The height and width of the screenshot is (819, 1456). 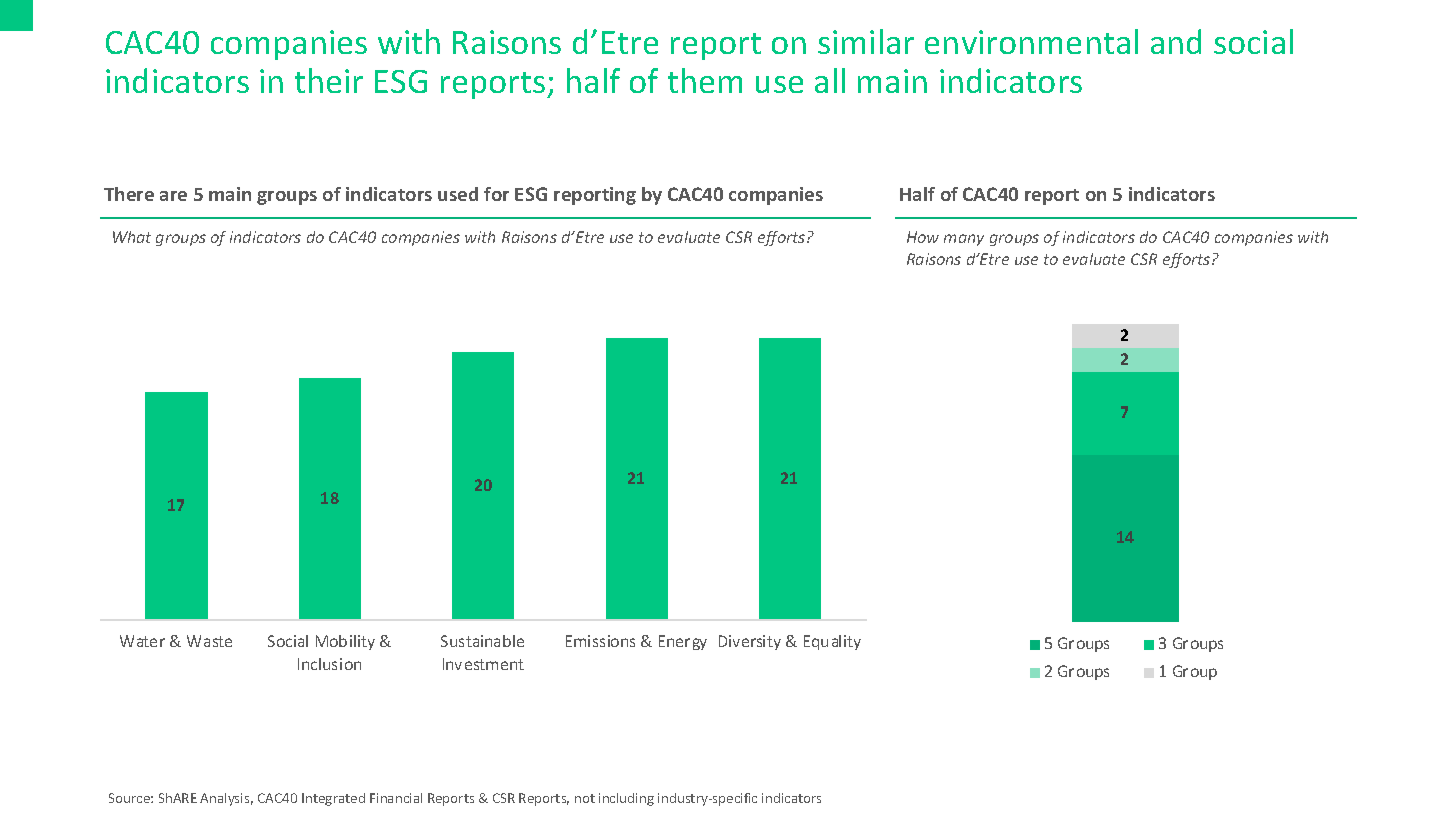 I want to click on environmental, so click(x=1031, y=41).
